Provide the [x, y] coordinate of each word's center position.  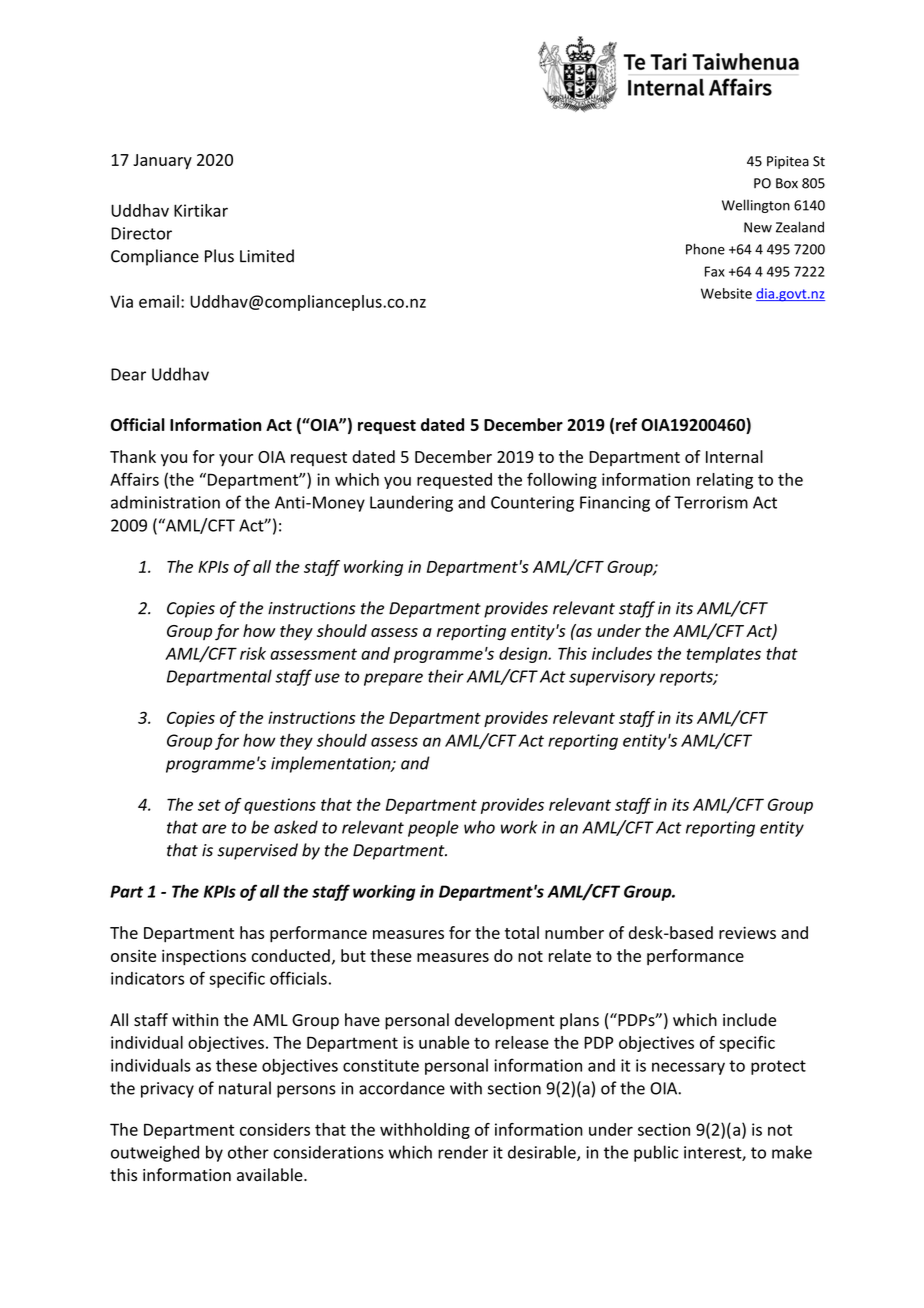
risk [253, 653]
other [248, 1152]
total [522, 932]
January [162, 162]
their [446, 676]
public [656, 1153]
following [562, 481]
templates [724, 655]
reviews [747, 933]
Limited [267, 256]
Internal [734, 456]
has [252, 932]
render [463, 1152]
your [236, 460]
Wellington [756, 206]
